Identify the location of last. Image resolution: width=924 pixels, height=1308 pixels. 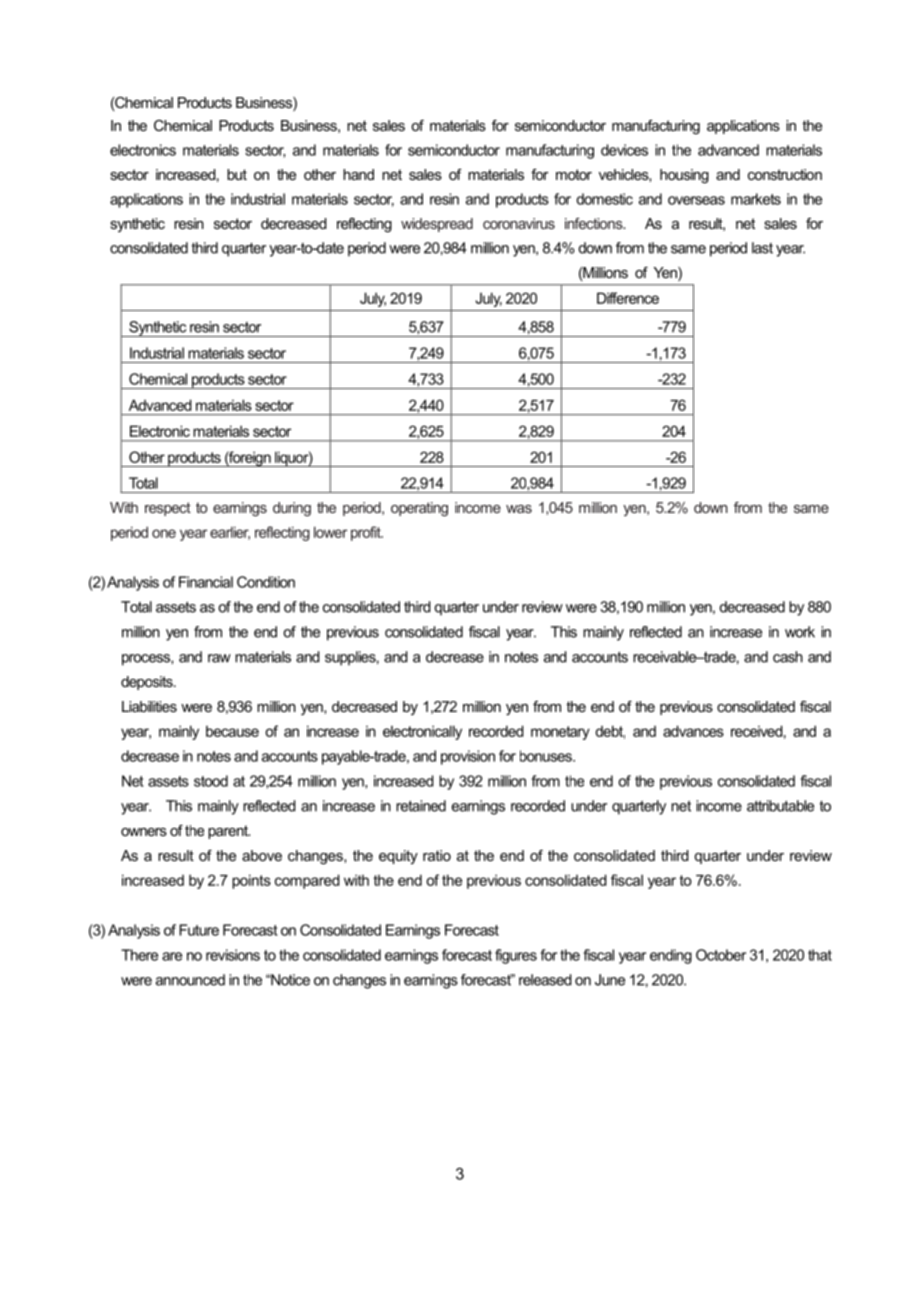
(762, 248).
